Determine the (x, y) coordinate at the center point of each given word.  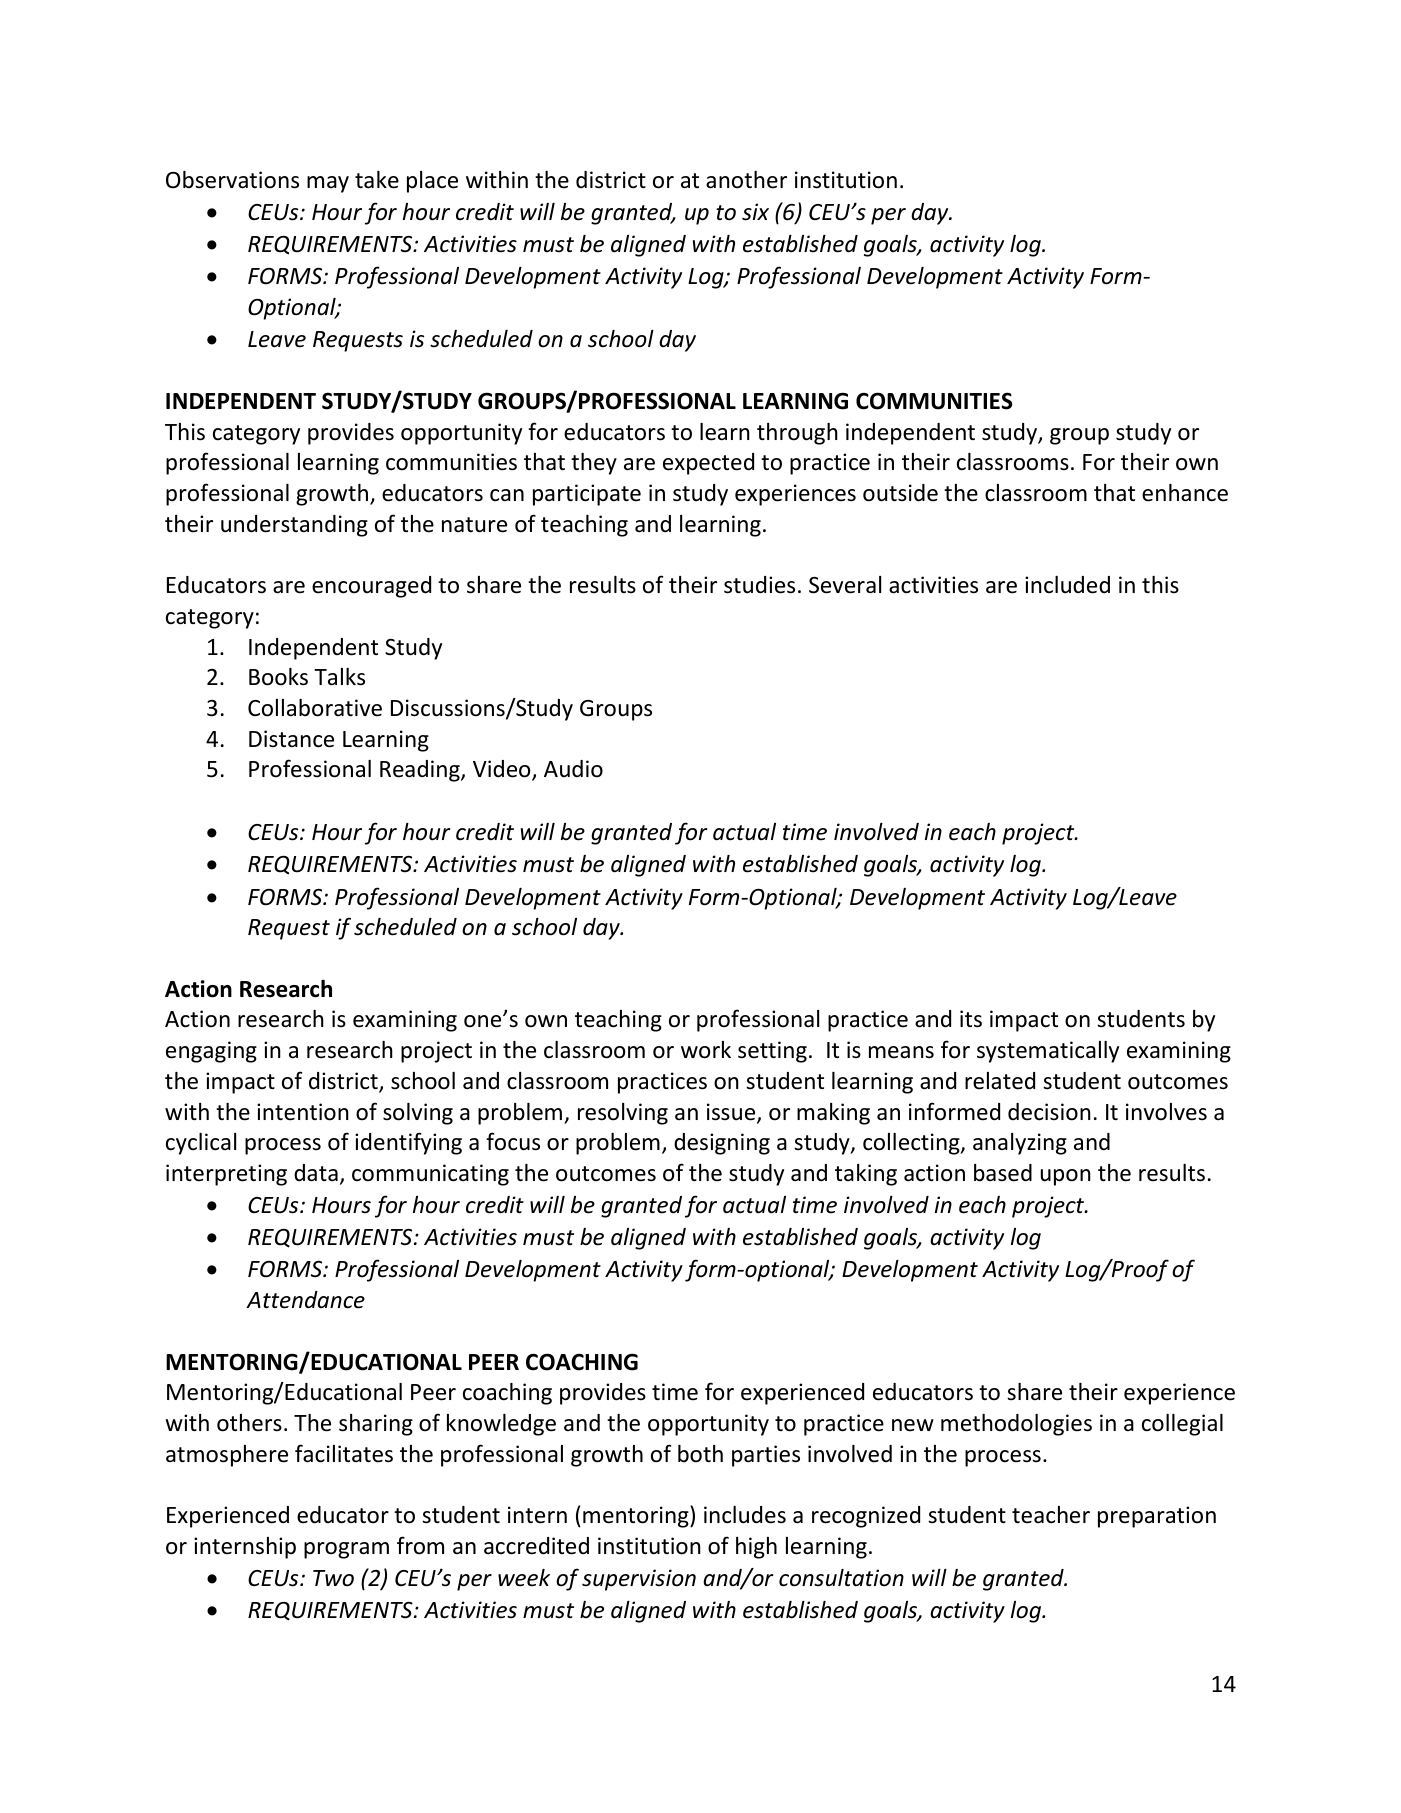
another (746, 180)
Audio (573, 769)
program (346, 1550)
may (328, 184)
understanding (294, 526)
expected (708, 464)
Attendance (305, 1300)
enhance (1185, 493)
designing (722, 1144)
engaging (211, 1052)
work (706, 1050)
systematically (1048, 1052)
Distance (291, 739)
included (1067, 585)
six (755, 212)
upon (1066, 1177)
